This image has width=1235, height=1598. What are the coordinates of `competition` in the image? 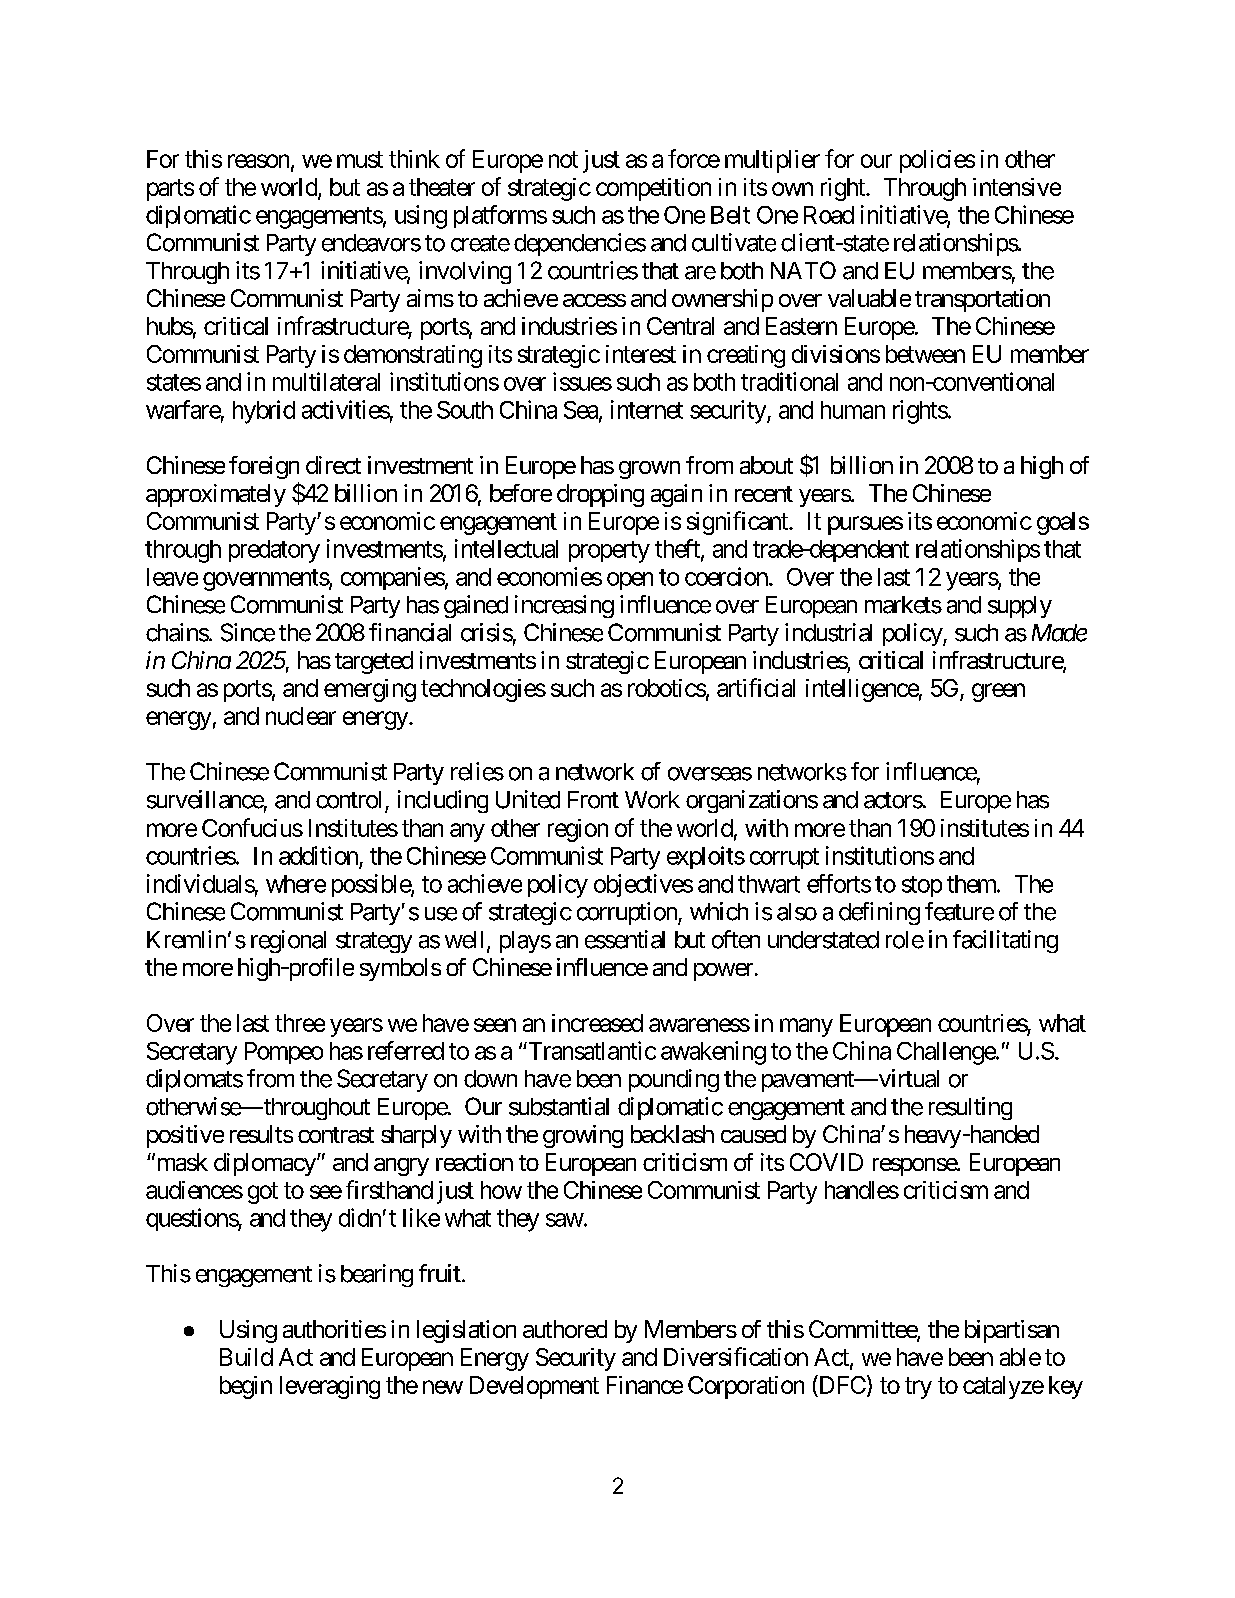 It's located at (653, 189).
